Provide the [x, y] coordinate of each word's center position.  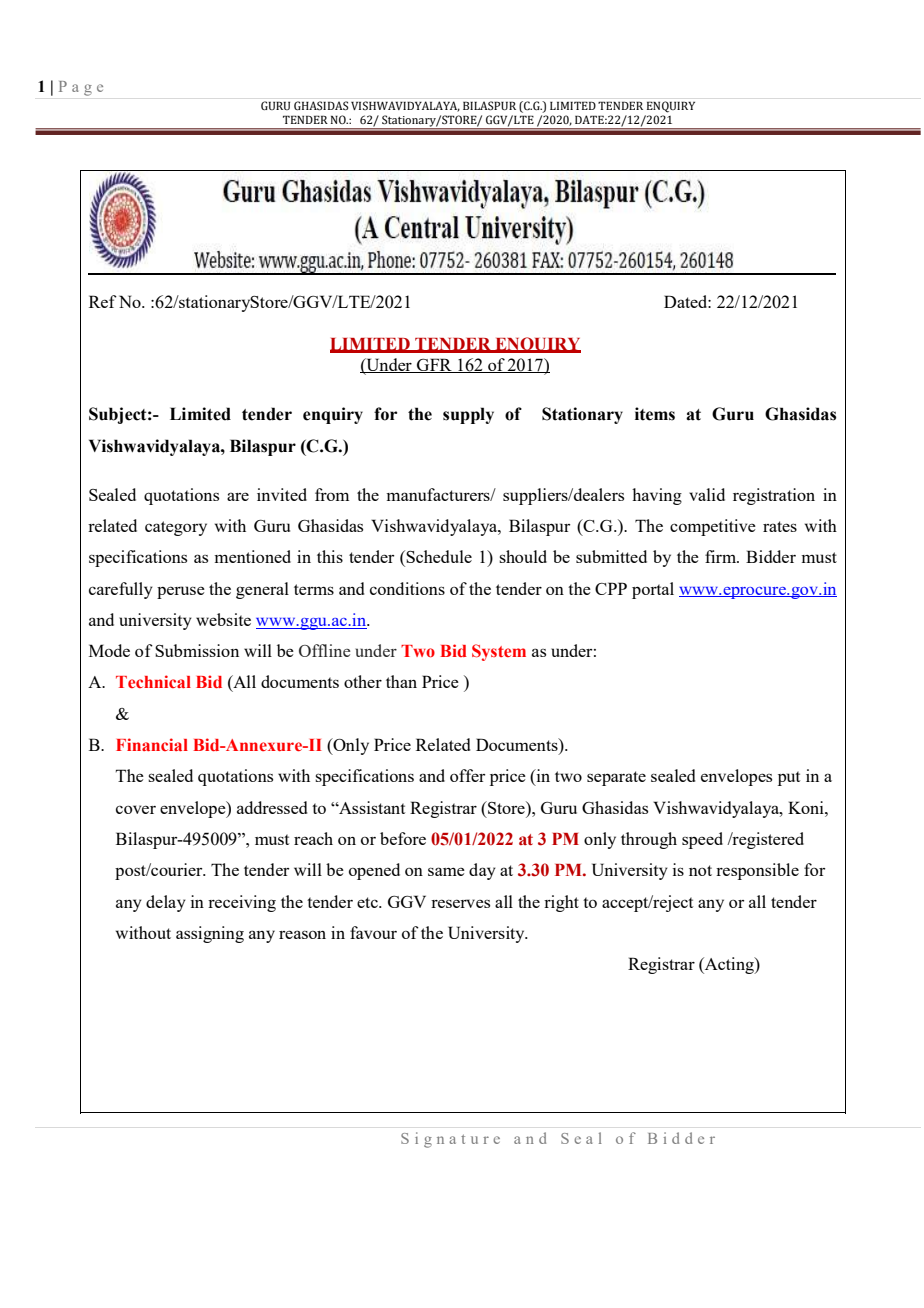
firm [722, 556]
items [655, 414]
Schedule [439, 556]
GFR [434, 365]
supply [468, 415]
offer [467, 775]
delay [166, 903]
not [700, 870]
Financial [152, 744]
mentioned [252, 556]
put [789, 778]
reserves [460, 903]
